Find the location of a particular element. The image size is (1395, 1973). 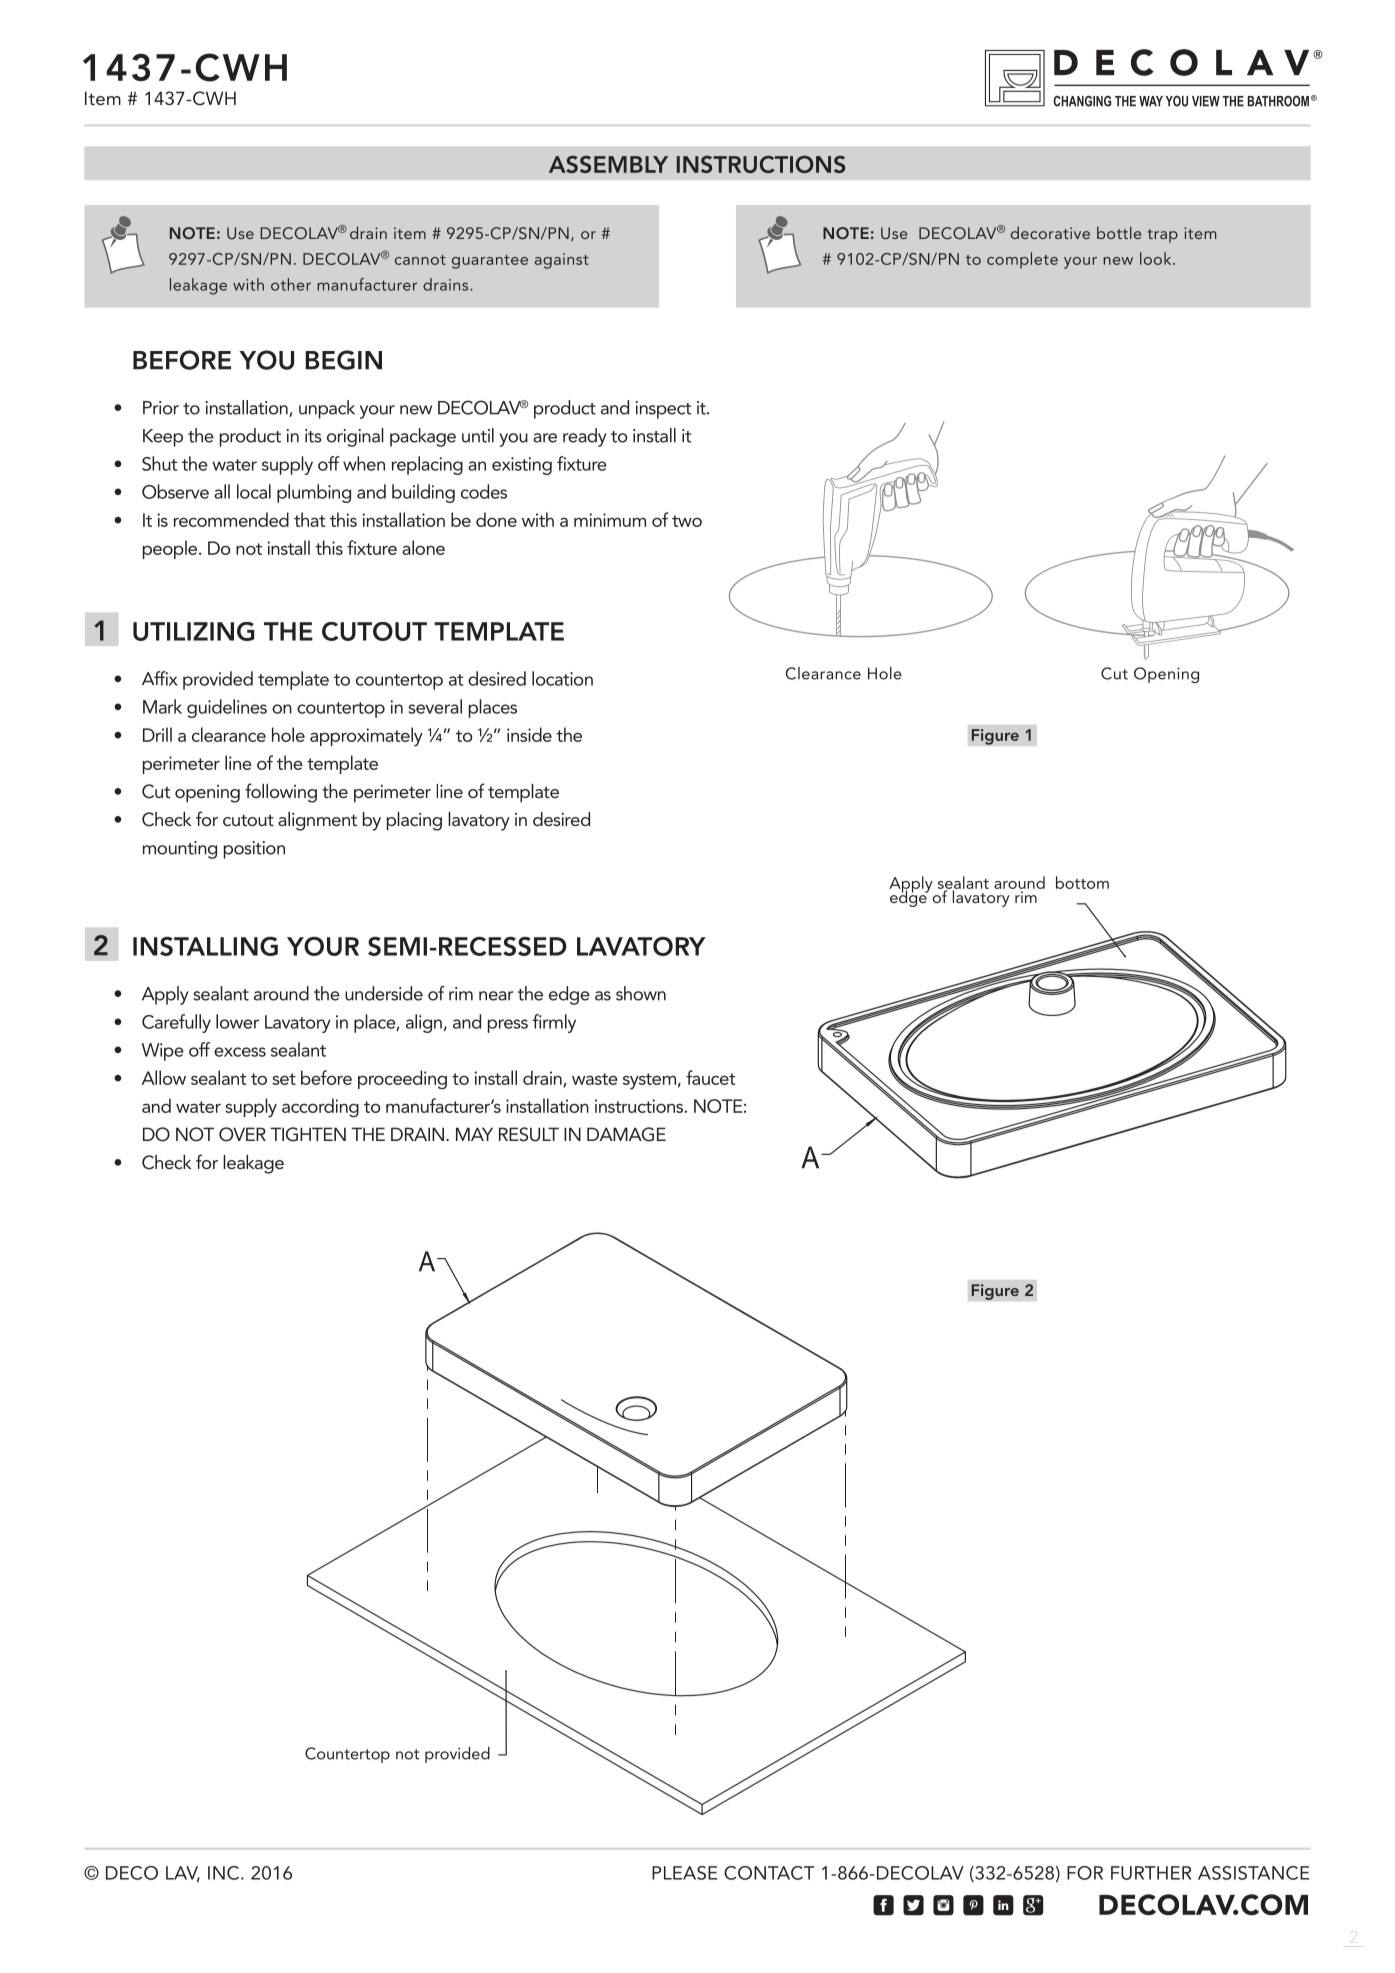

PLEASE is located at coordinates (685, 1873).
